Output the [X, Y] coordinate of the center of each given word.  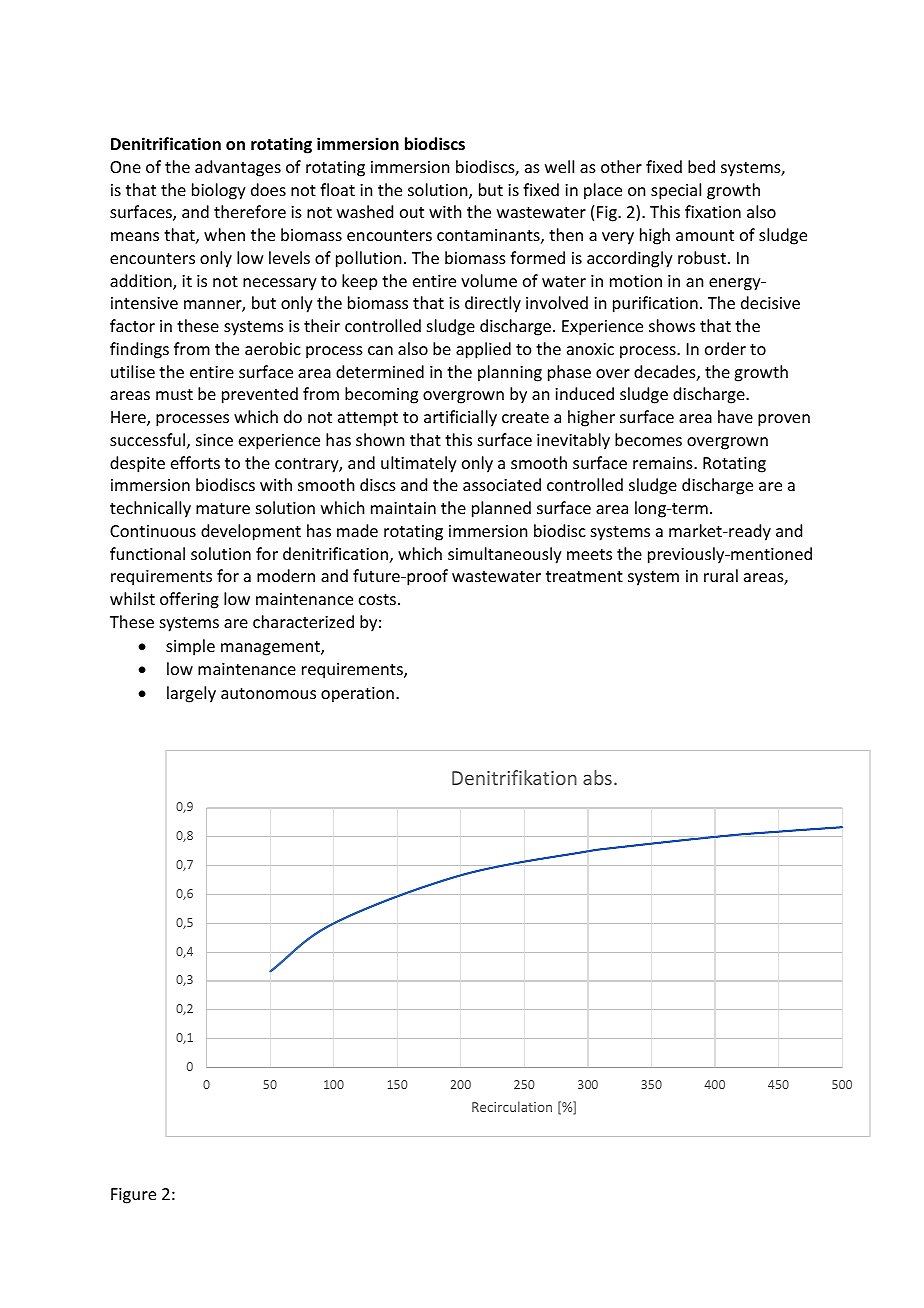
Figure [133, 1196]
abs [597, 777]
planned [501, 509]
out [412, 212]
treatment [584, 576]
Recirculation [512, 1106]
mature [223, 508]
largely [191, 694]
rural [721, 575]
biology [219, 191]
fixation [713, 211]
